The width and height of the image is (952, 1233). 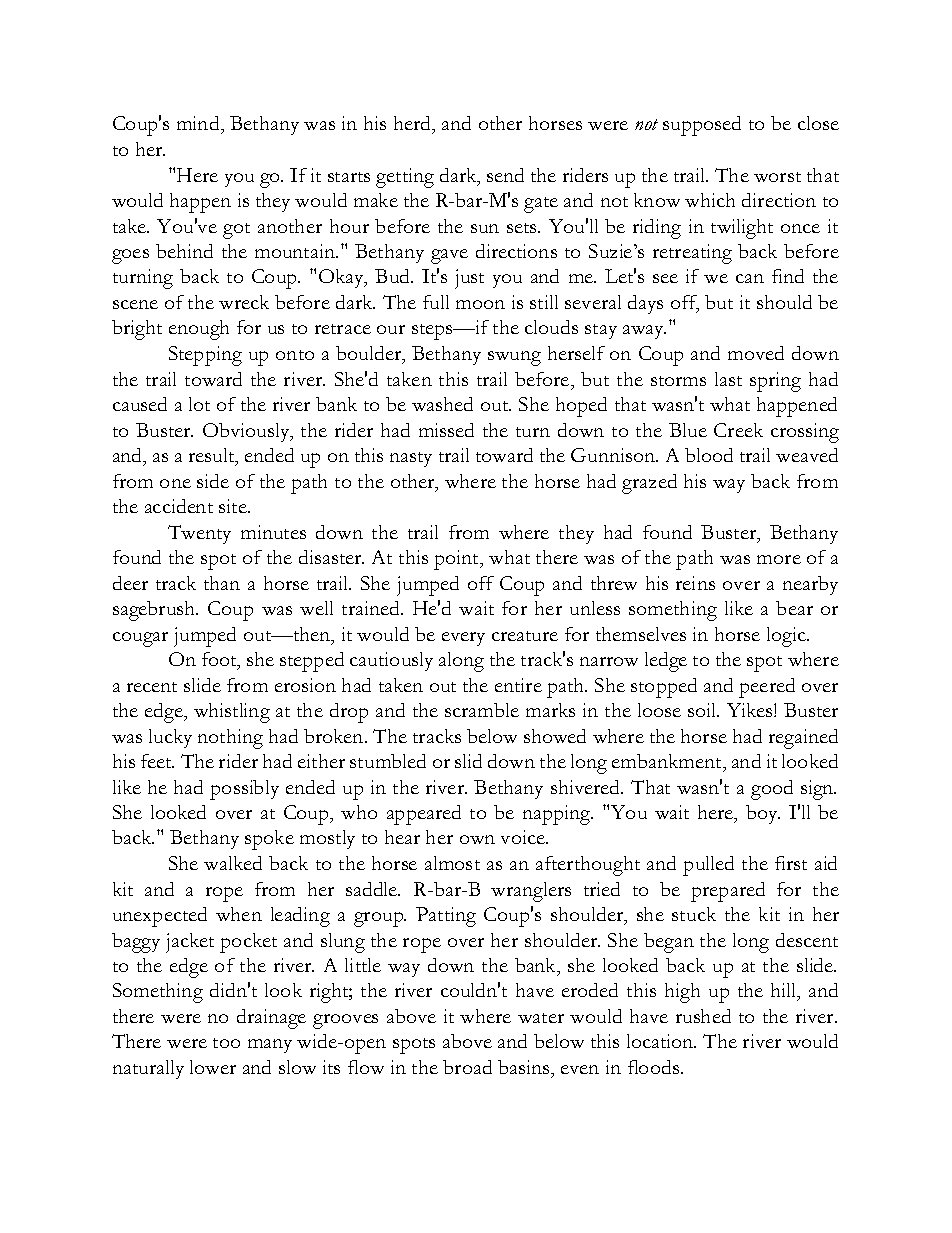 I want to click on send, so click(x=505, y=175).
